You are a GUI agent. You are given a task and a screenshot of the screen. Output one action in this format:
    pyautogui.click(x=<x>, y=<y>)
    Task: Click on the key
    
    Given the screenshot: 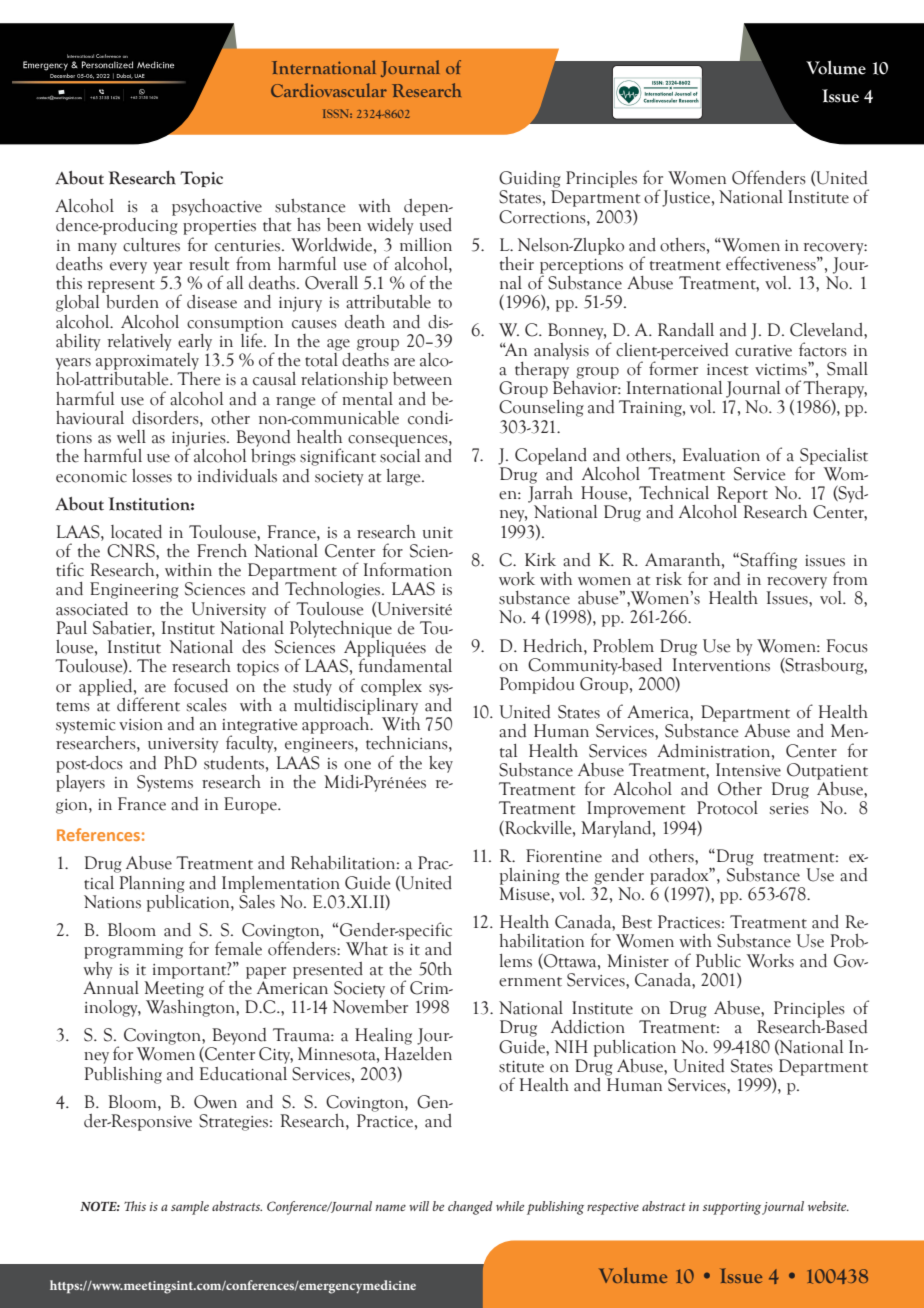 What is the action you would take?
    pyautogui.click(x=441, y=764)
